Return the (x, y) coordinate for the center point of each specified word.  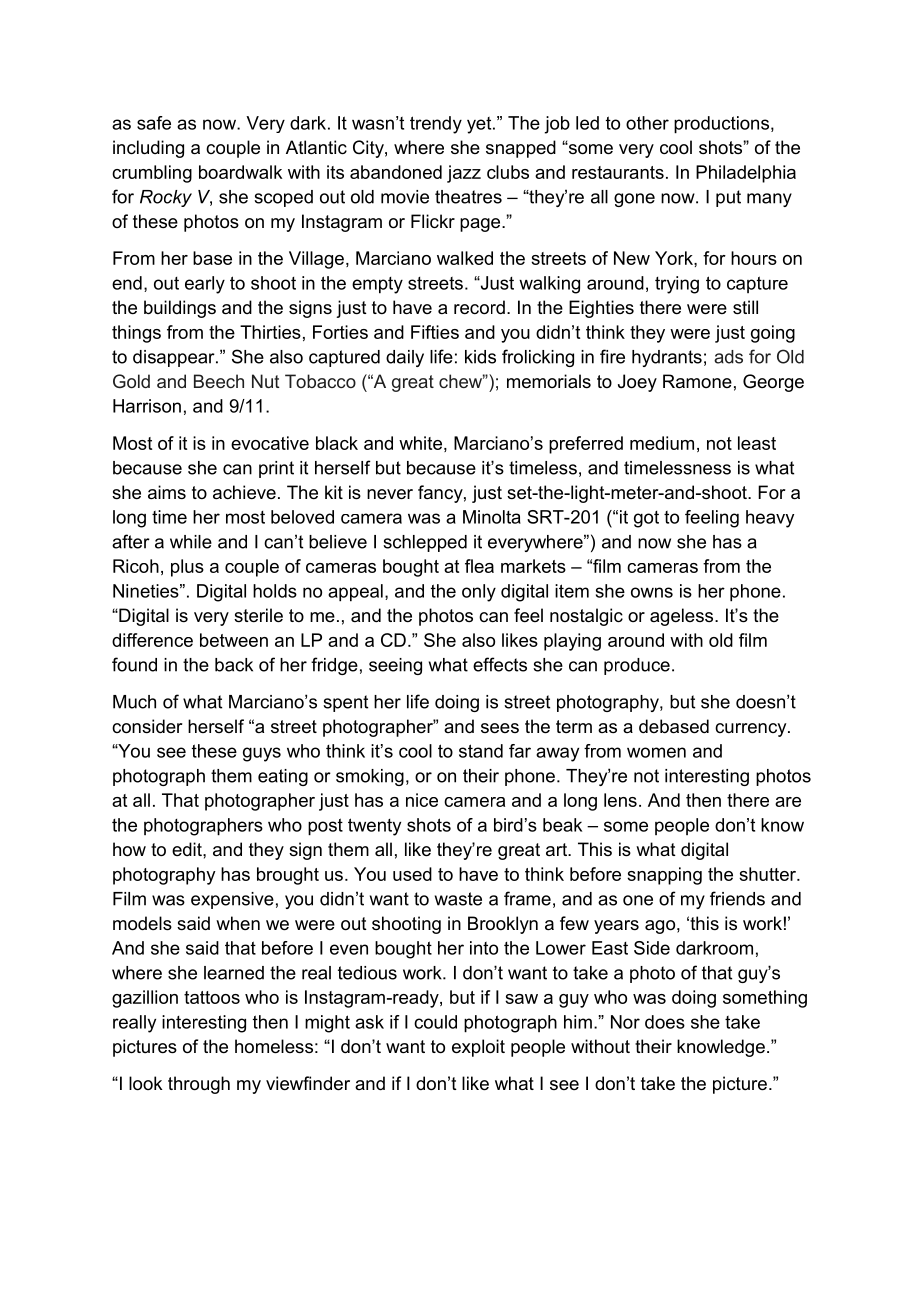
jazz (464, 174)
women (656, 752)
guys (262, 754)
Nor (625, 1022)
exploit (478, 1048)
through (199, 1085)
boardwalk (240, 172)
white (420, 443)
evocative (270, 443)
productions (721, 125)
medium (662, 443)
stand (481, 751)
